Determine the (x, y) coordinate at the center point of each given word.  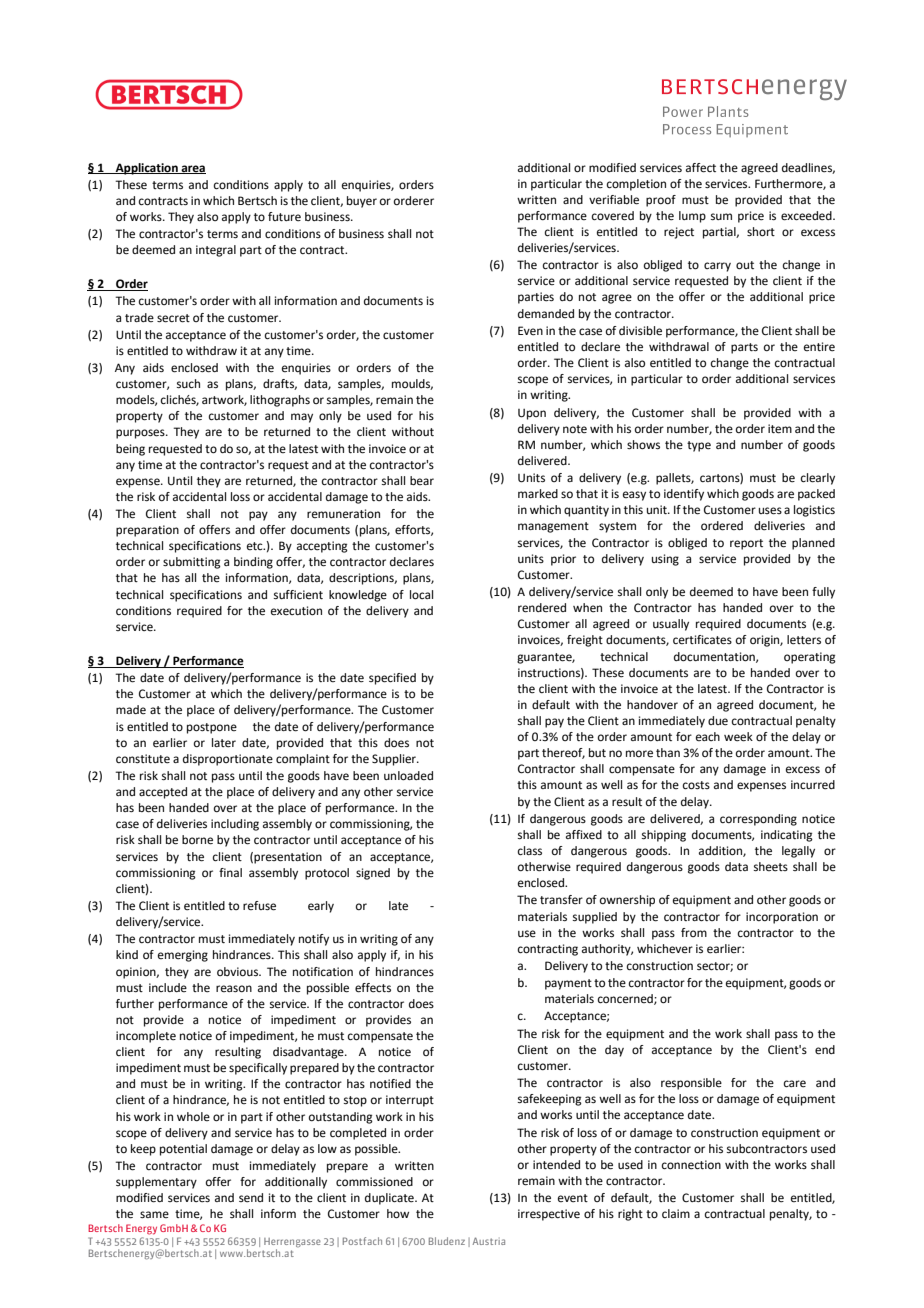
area (192, 169)
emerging (183, 956)
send (251, 1198)
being (130, 450)
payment (568, 984)
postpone (212, 728)
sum (721, 216)
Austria (489, 1241)
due (718, 721)
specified (392, 679)
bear (422, 480)
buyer (362, 202)
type (699, 446)
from (694, 932)
